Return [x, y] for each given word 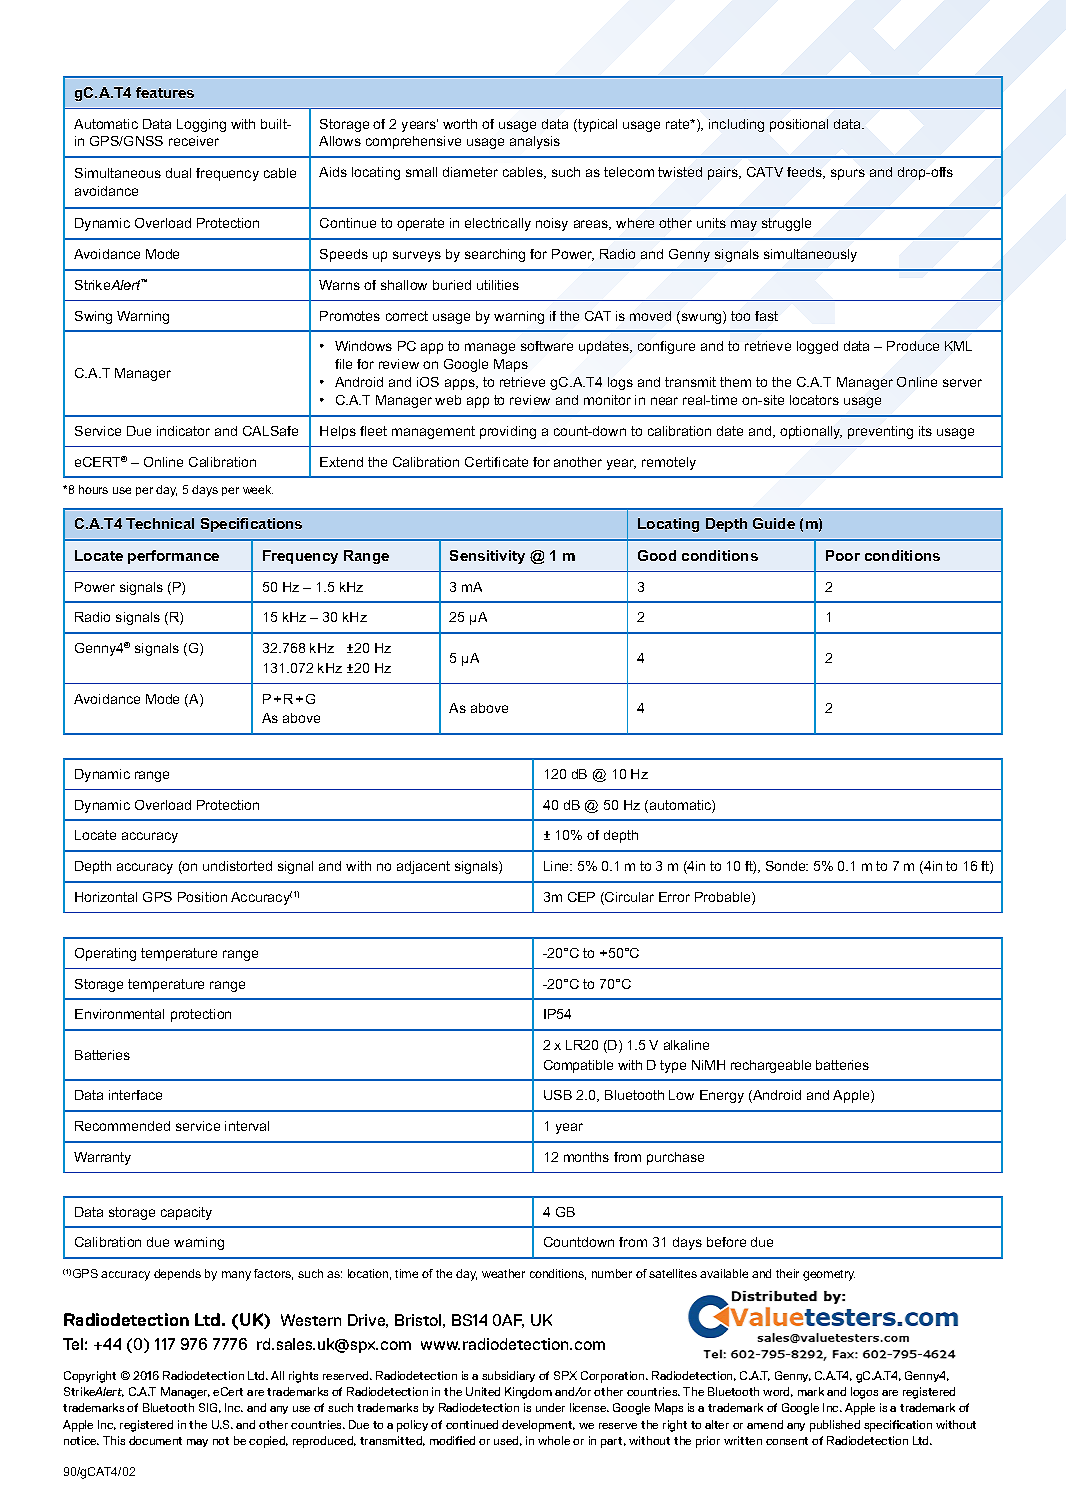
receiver [194, 141]
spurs [848, 174]
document [155, 1440]
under [550, 1407]
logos [864, 1393]
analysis [535, 142]
